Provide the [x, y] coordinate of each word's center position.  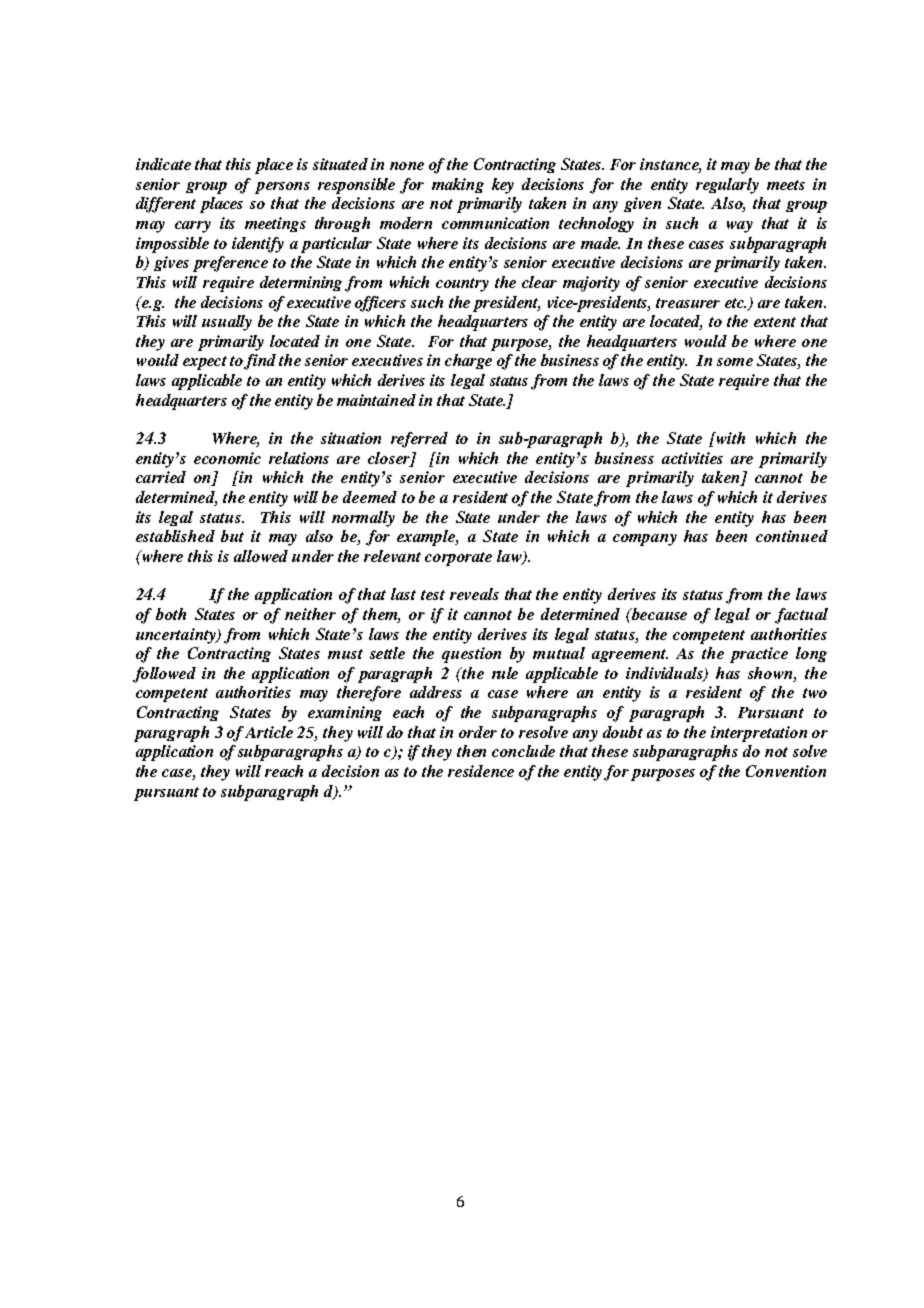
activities [692, 458]
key [503, 186]
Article [269, 732]
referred [419, 440]
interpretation [759, 734]
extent [775, 322]
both [171, 614]
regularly [727, 186]
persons [282, 188]
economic [227, 458]
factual [801, 616]
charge [468, 361]
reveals [474, 594]
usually [227, 323]
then [471, 751]
